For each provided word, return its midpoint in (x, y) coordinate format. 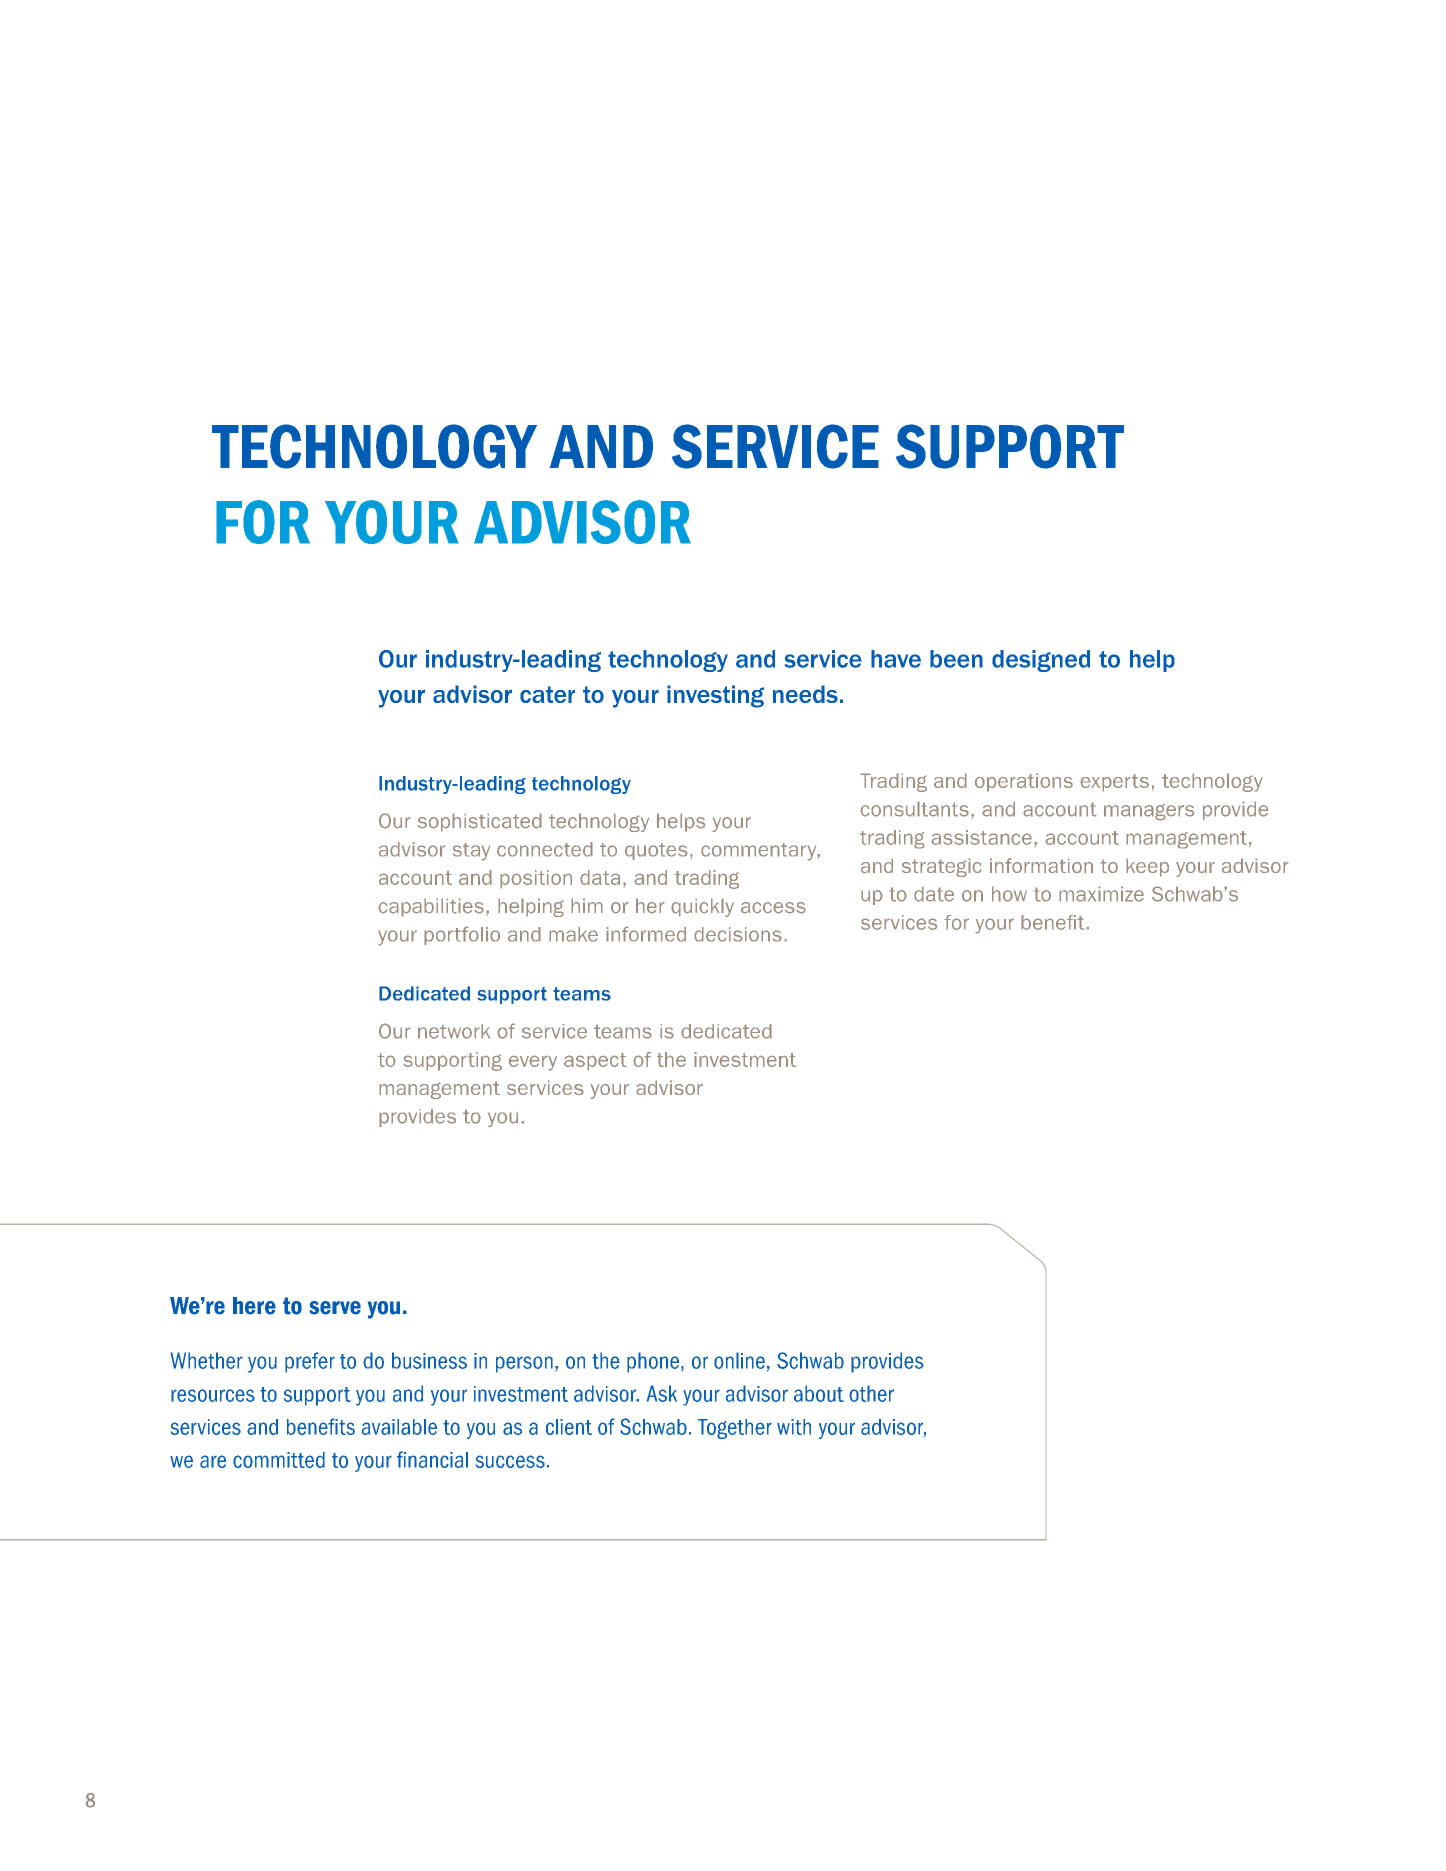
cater (547, 694)
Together (735, 1429)
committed (279, 1460)
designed (1041, 661)
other (871, 1393)
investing (715, 696)
